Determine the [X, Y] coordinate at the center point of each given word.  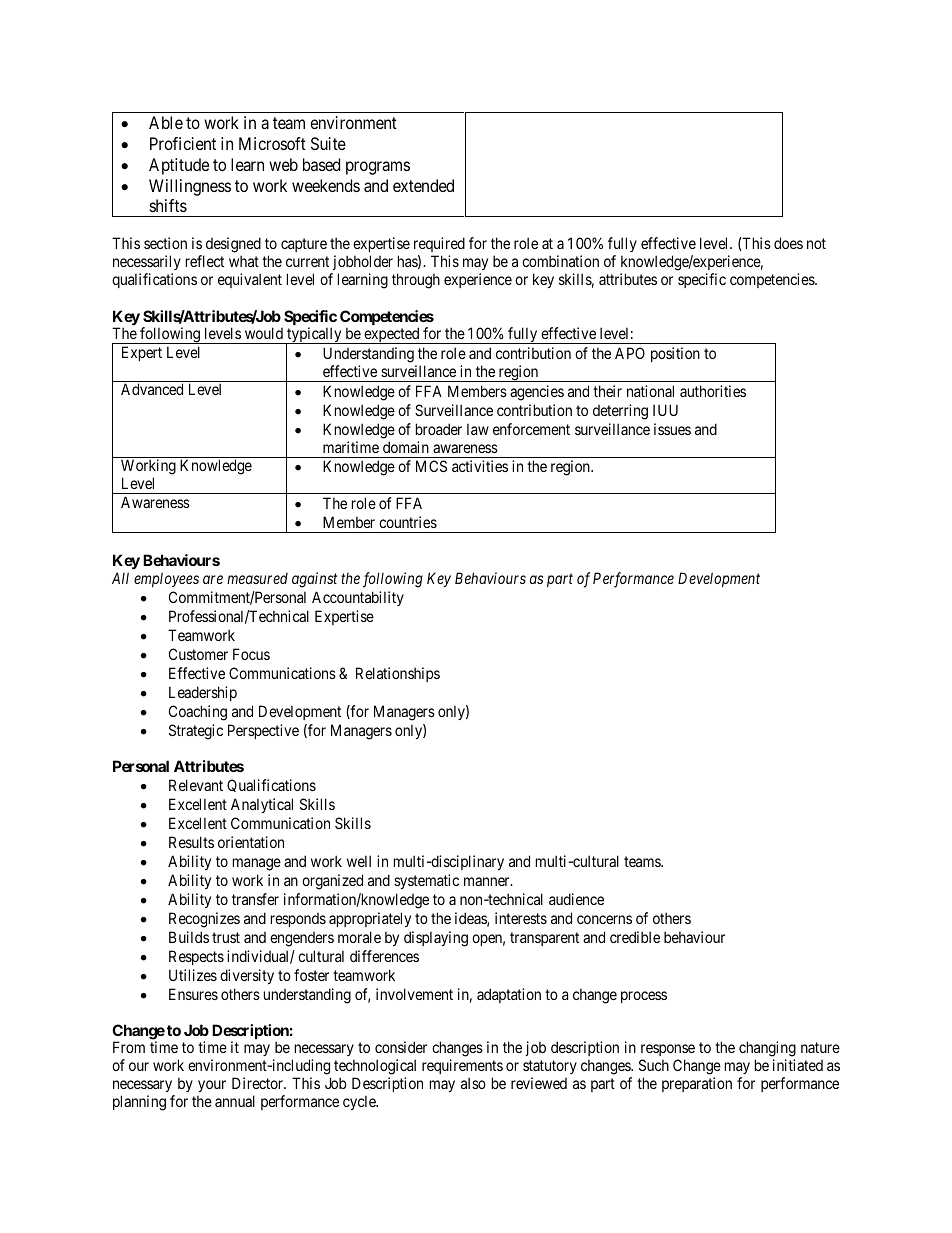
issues [672, 429]
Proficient [183, 143]
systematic [426, 881]
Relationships [398, 674]
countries [408, 522]
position [675, 354]
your [211, 1088]
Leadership [203, 693]
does [788, 243]
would [264, 333]
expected [392, 335]
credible [635, 937]
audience [576, 899]
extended [423, 185]
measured [257, 578]
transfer [255, 899]
